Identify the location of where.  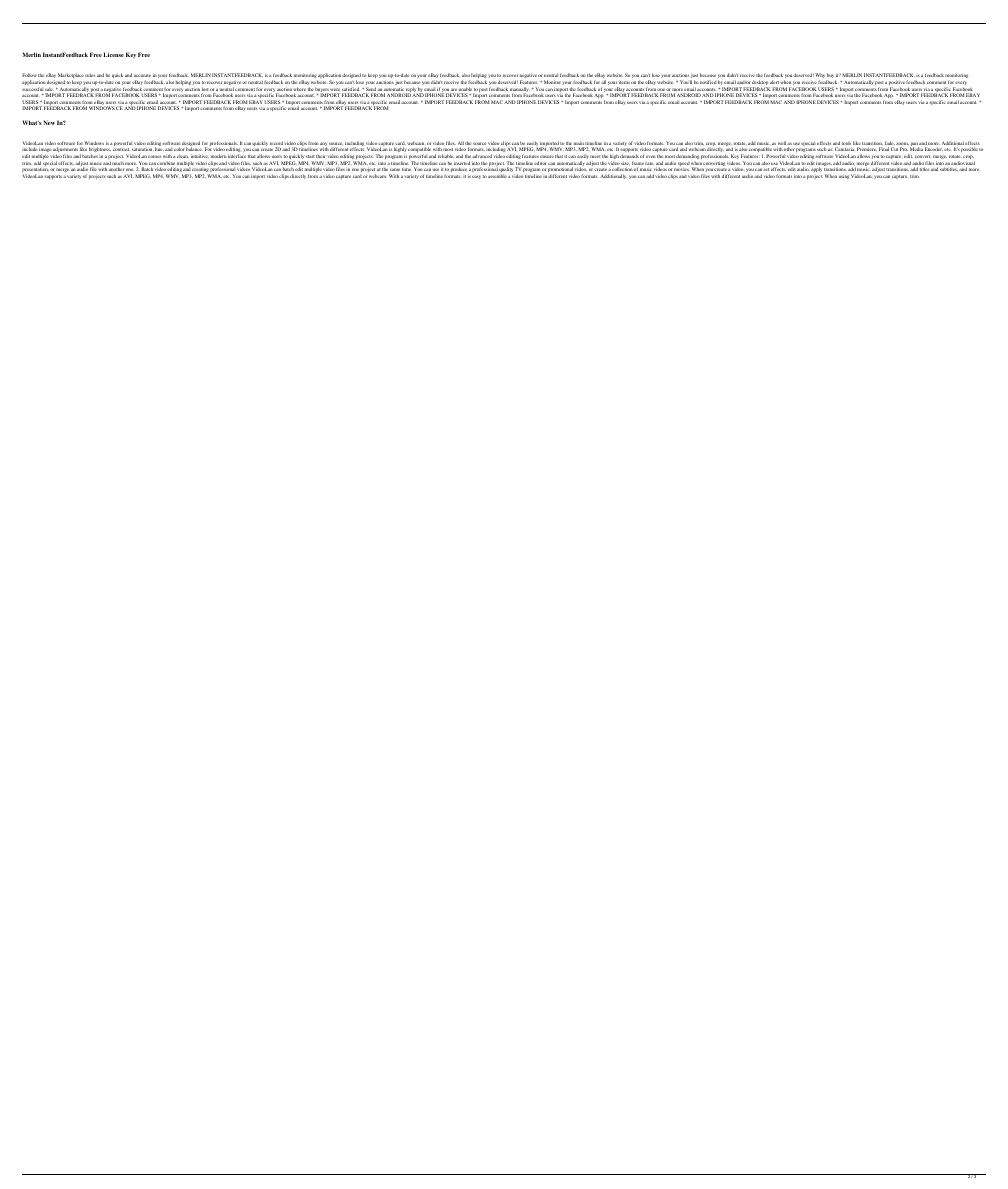
(299, 89).
